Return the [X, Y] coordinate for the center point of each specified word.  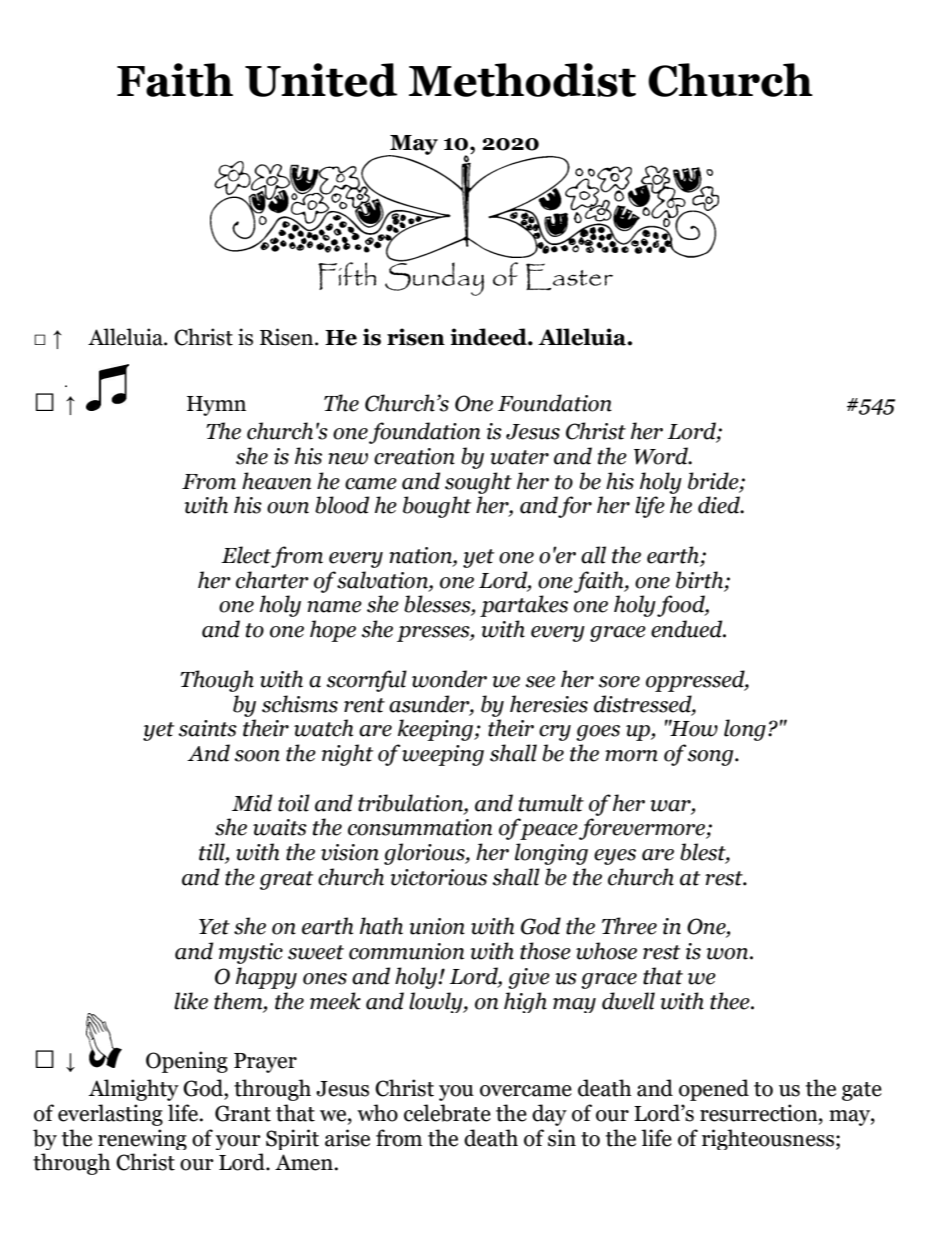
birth [701, 580]
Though [217, 681]
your [238, 1142]
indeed [489, 337]
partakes [524, 606]
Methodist [522, 80]
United [321, 80]
